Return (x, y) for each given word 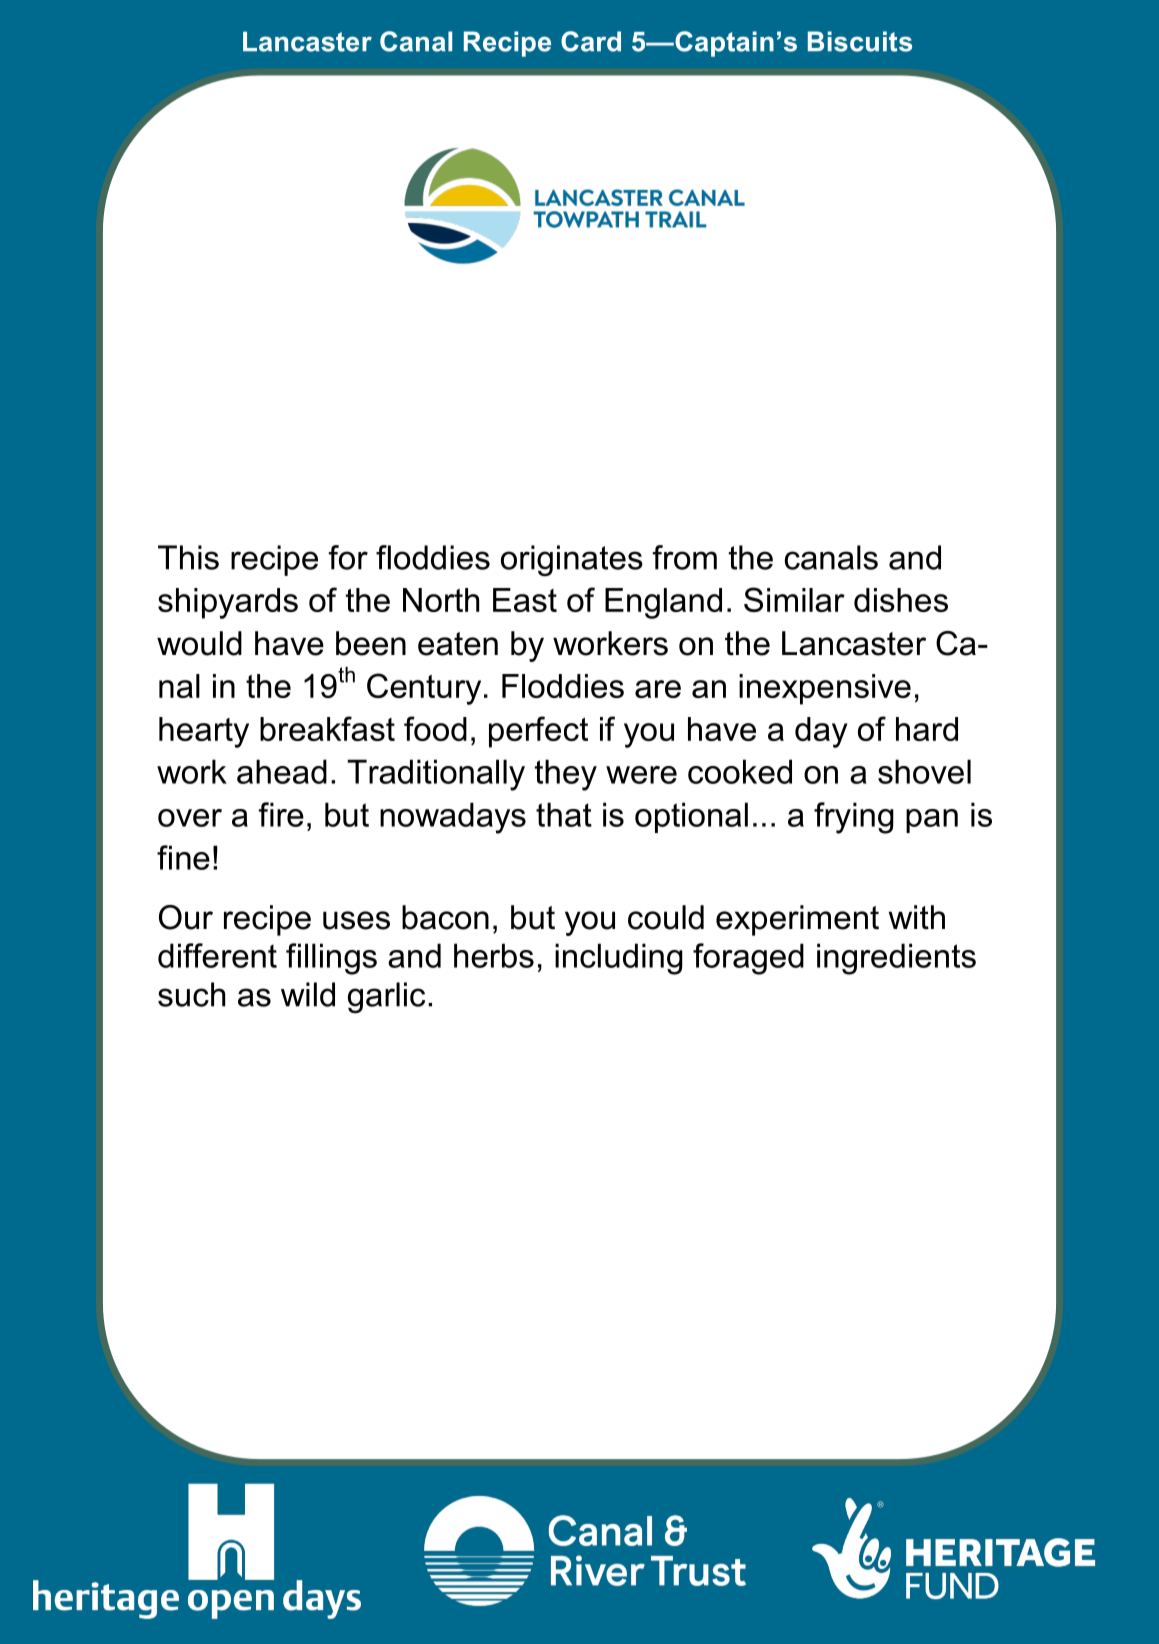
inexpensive (825, 689)
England (663, 603)
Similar (794, 599)
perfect (538, 732)
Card (591, 41)
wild (308, 994)
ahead (282, 771)
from (685, 557)
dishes (901, 600)
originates (572, 561)
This (188, 557)
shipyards (228, 603)
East (525, 600)
